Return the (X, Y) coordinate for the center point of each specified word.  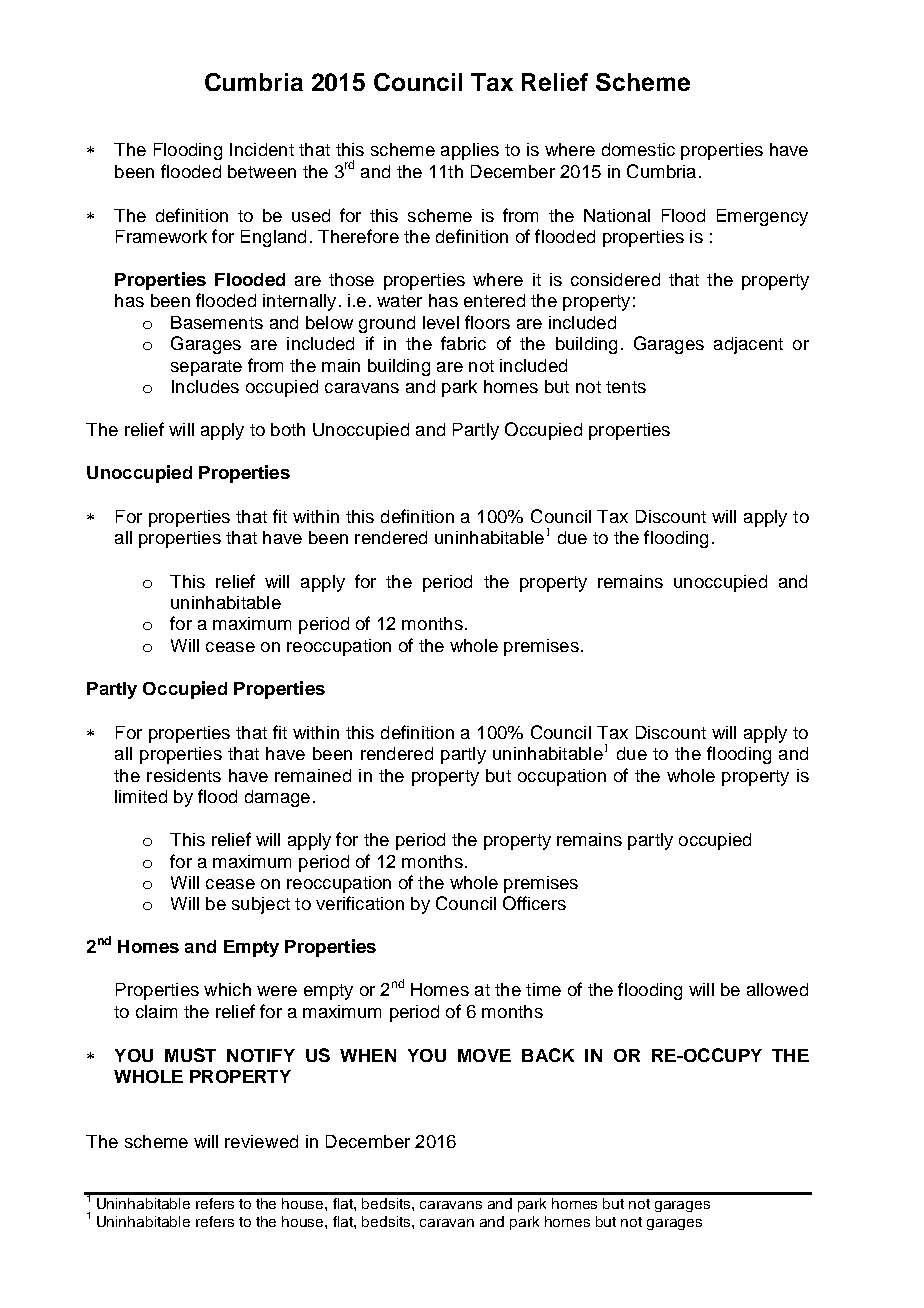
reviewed (261, 1141)
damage (277, 798)
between (262, 171)
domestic (638, 149)
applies (470, 151)
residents (184, 775)
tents (626, 387)
